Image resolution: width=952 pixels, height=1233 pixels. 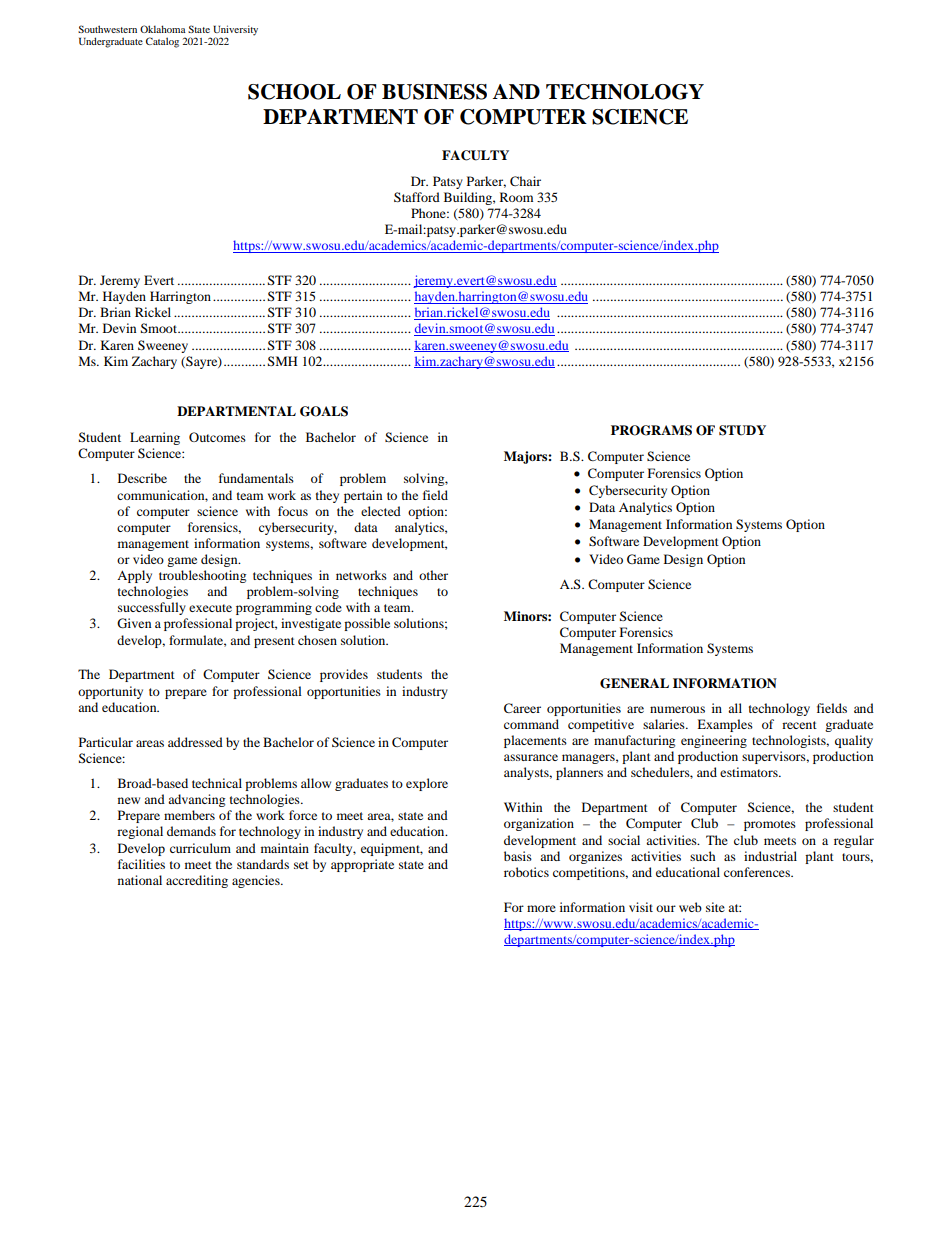 I want to click on recent, so click(x=799, y=725).
